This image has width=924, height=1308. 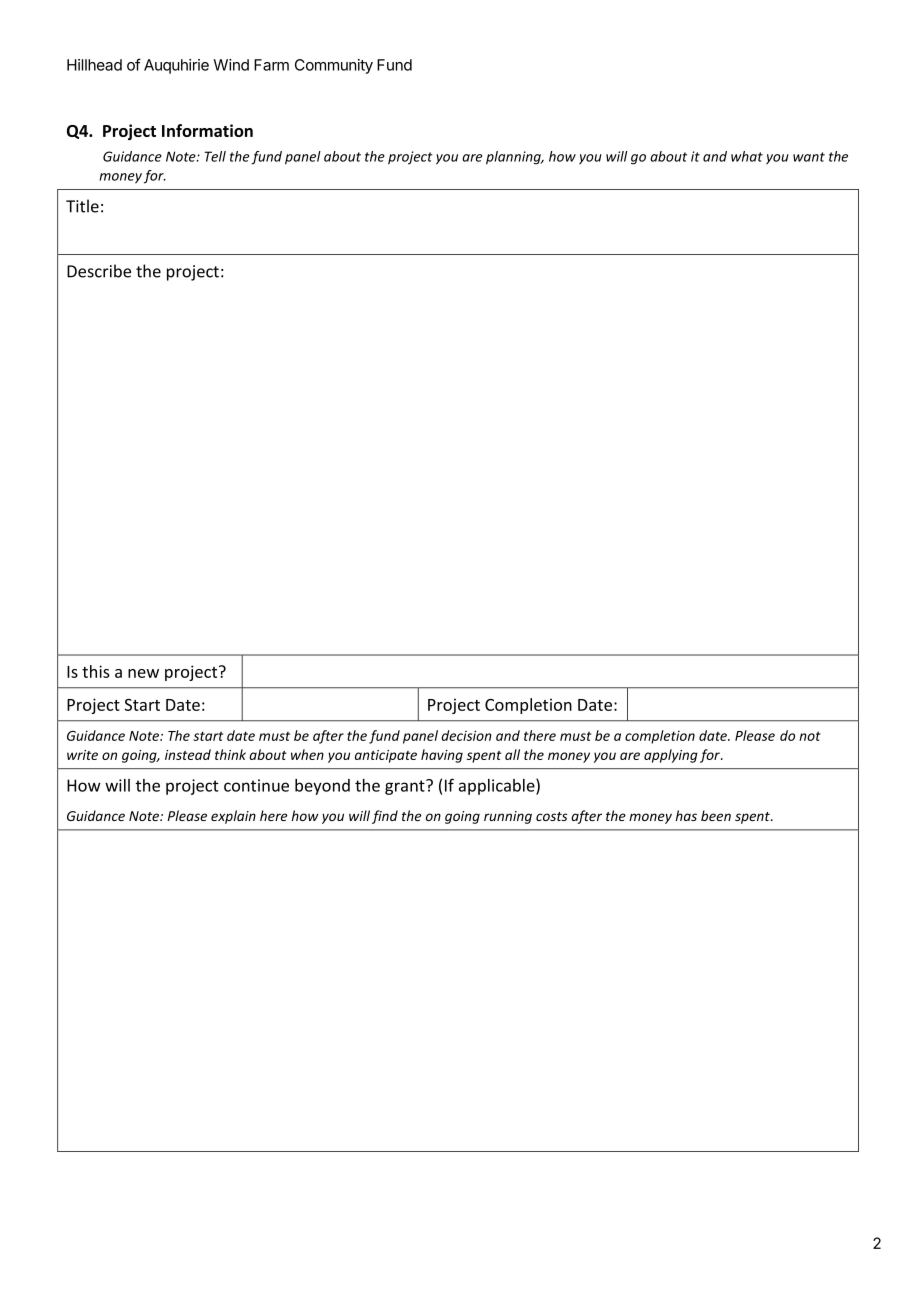 I want to click on Wind, so click(x=231, y=65).
